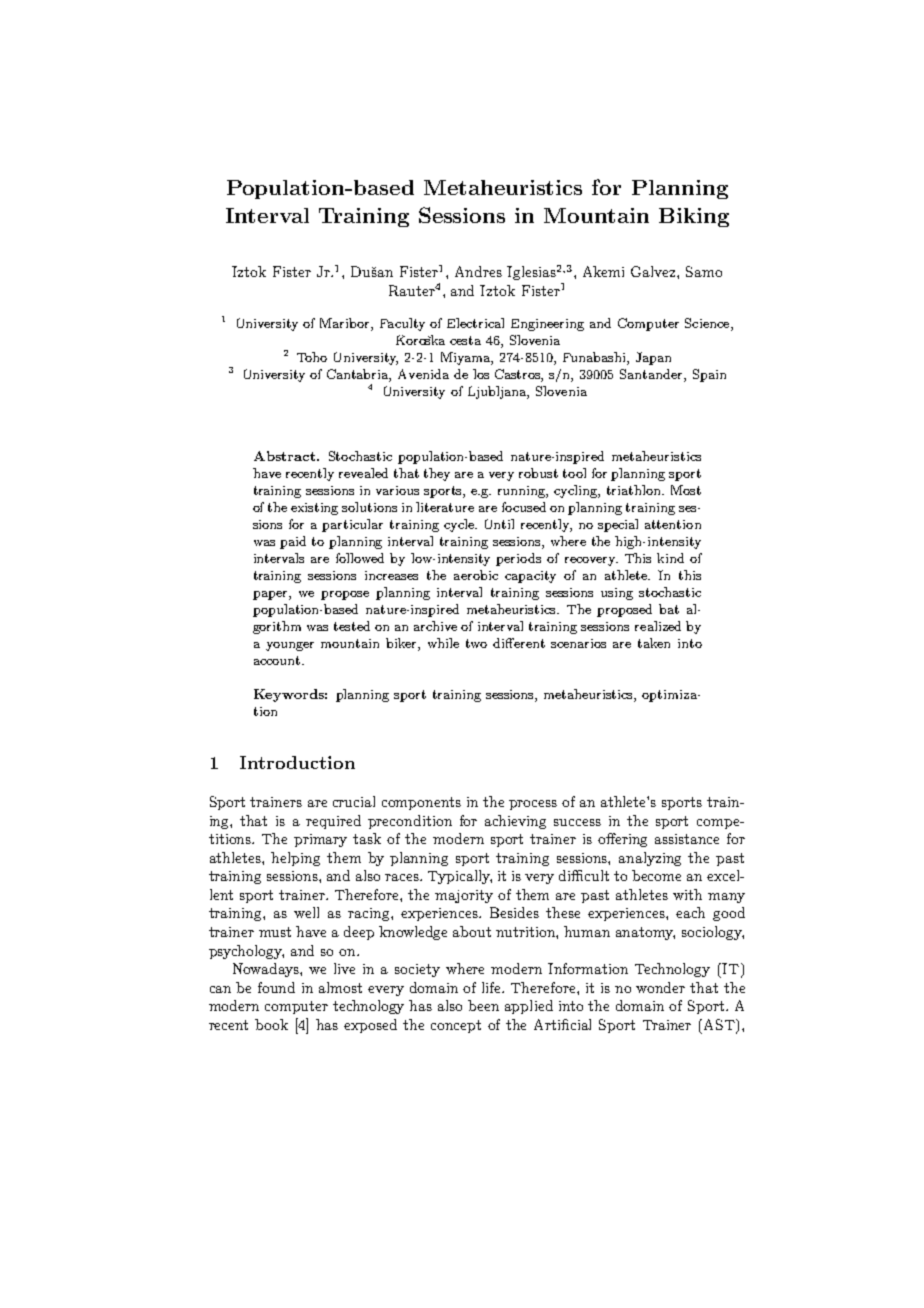  I want to click on Typically, so click(460, 877).
